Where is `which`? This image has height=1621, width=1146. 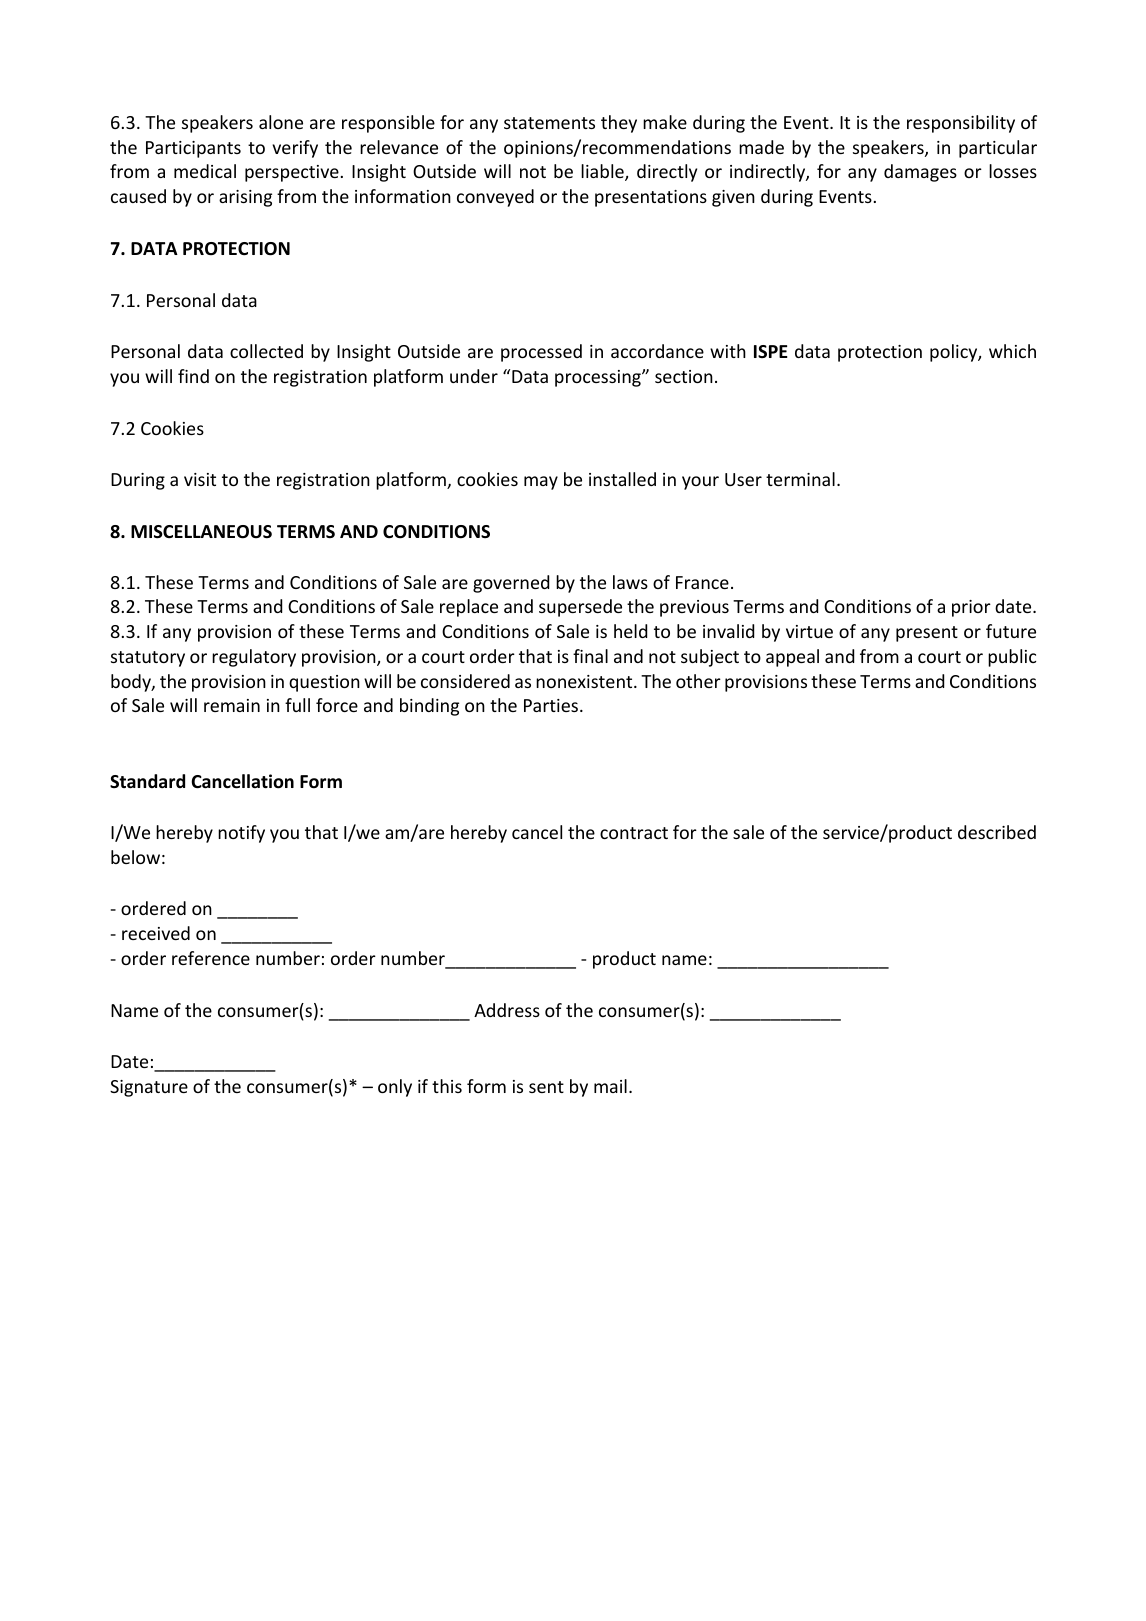 which is located at coordinates (1012, 351).
